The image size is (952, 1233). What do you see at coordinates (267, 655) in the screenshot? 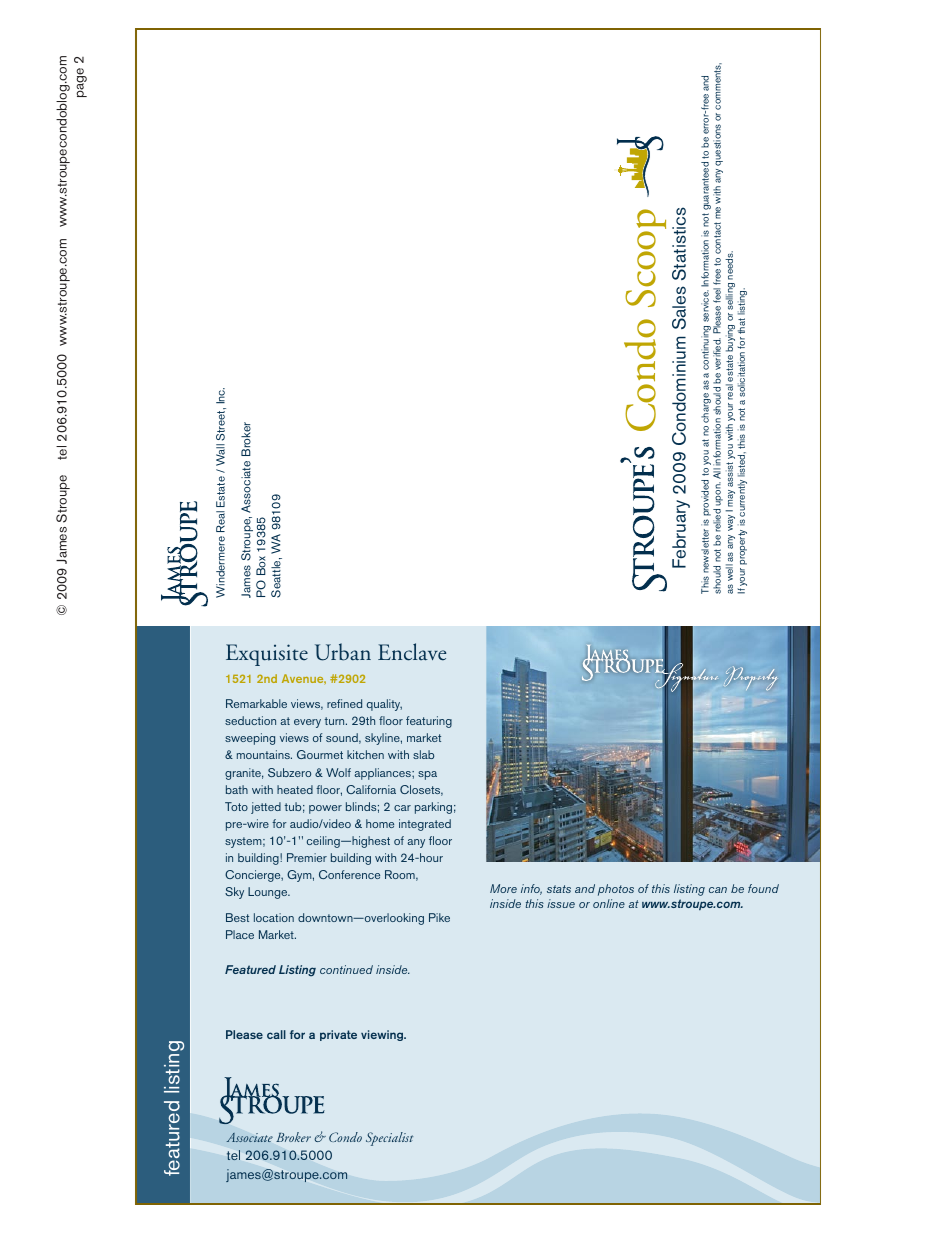
I see `Exquisite` at bounding box center [267, 655].
